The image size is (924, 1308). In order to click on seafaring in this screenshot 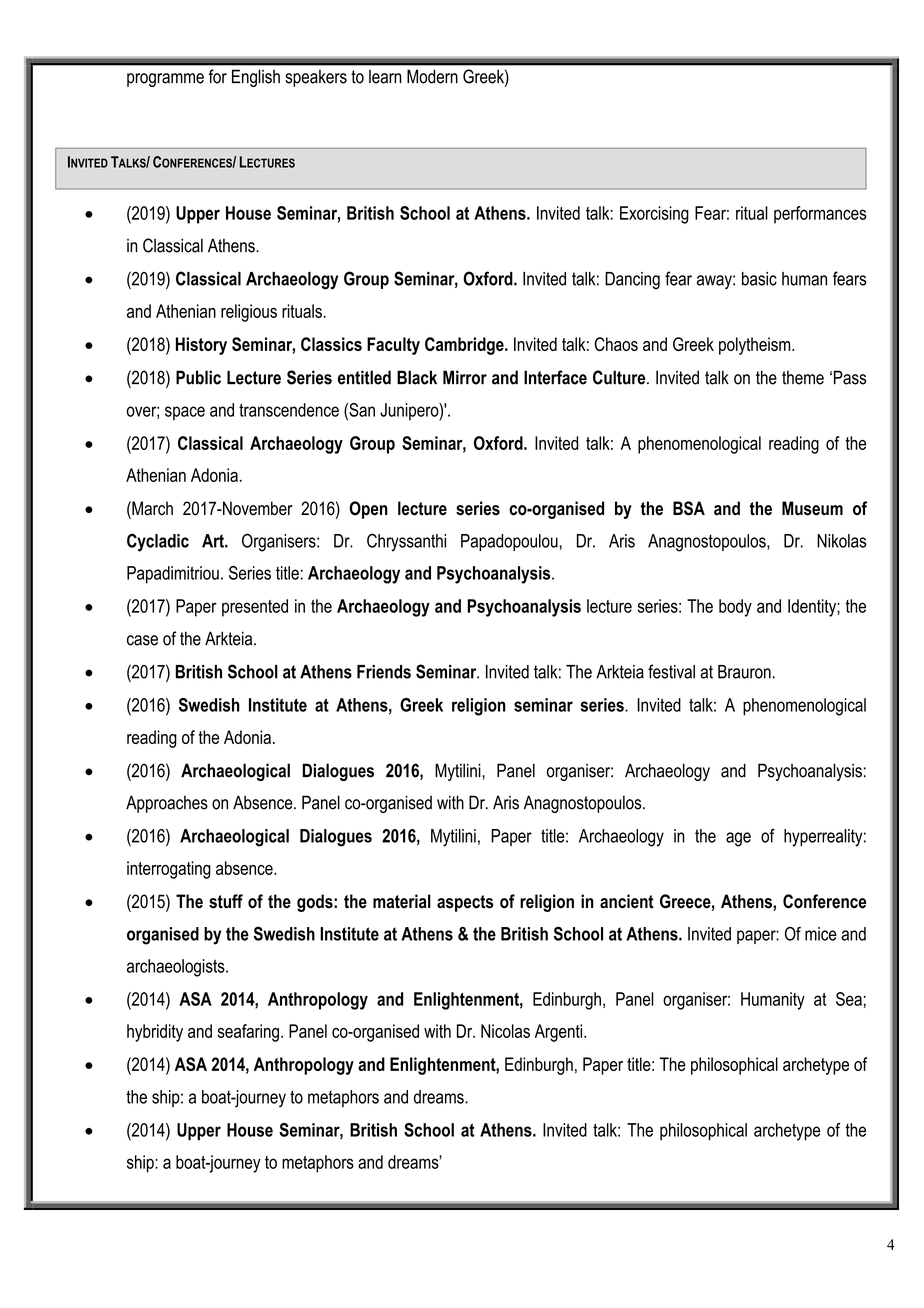, I will do `click(248, 1033)`.
